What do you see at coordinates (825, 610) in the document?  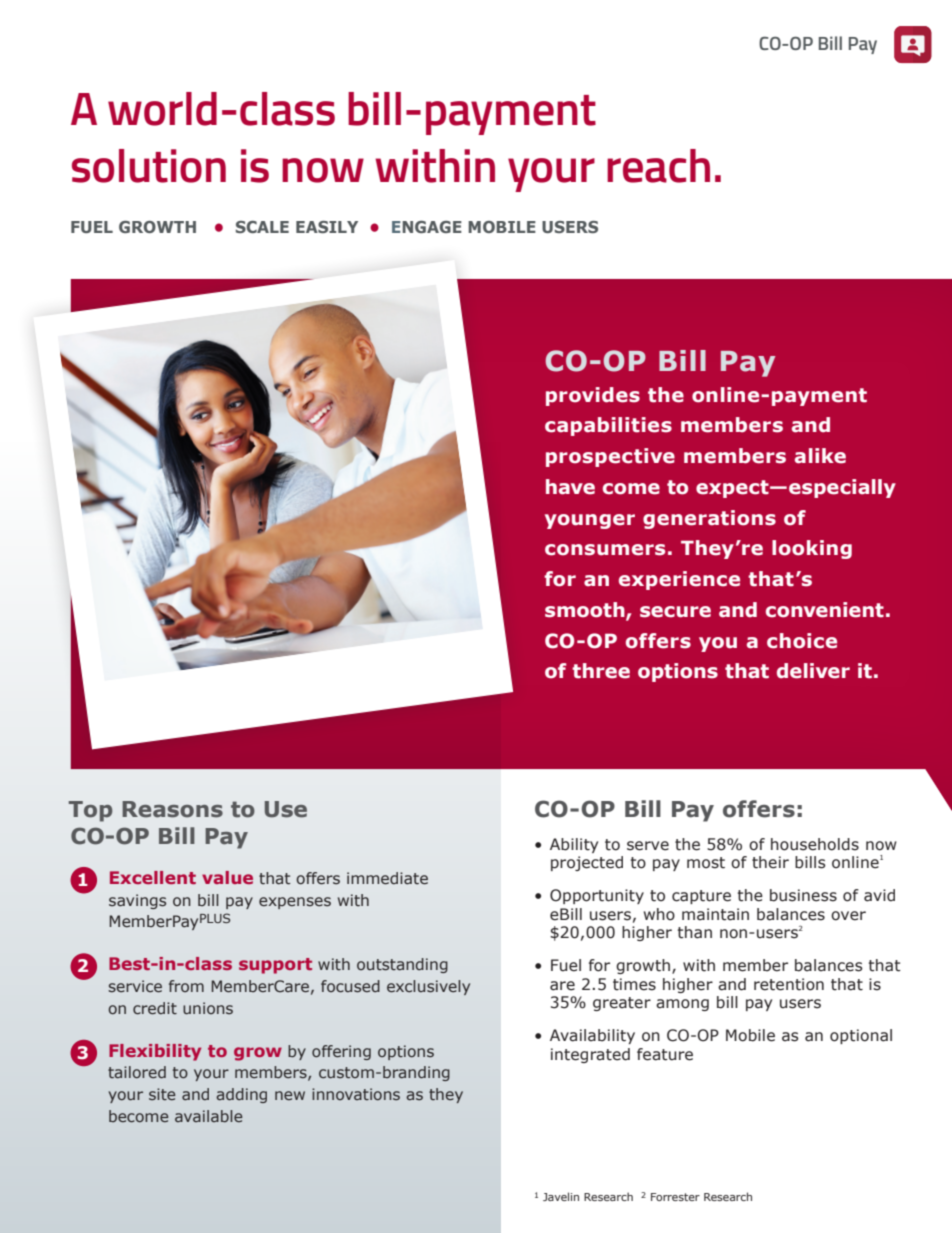 I see `convenient` at bounding box center [825, 610].
